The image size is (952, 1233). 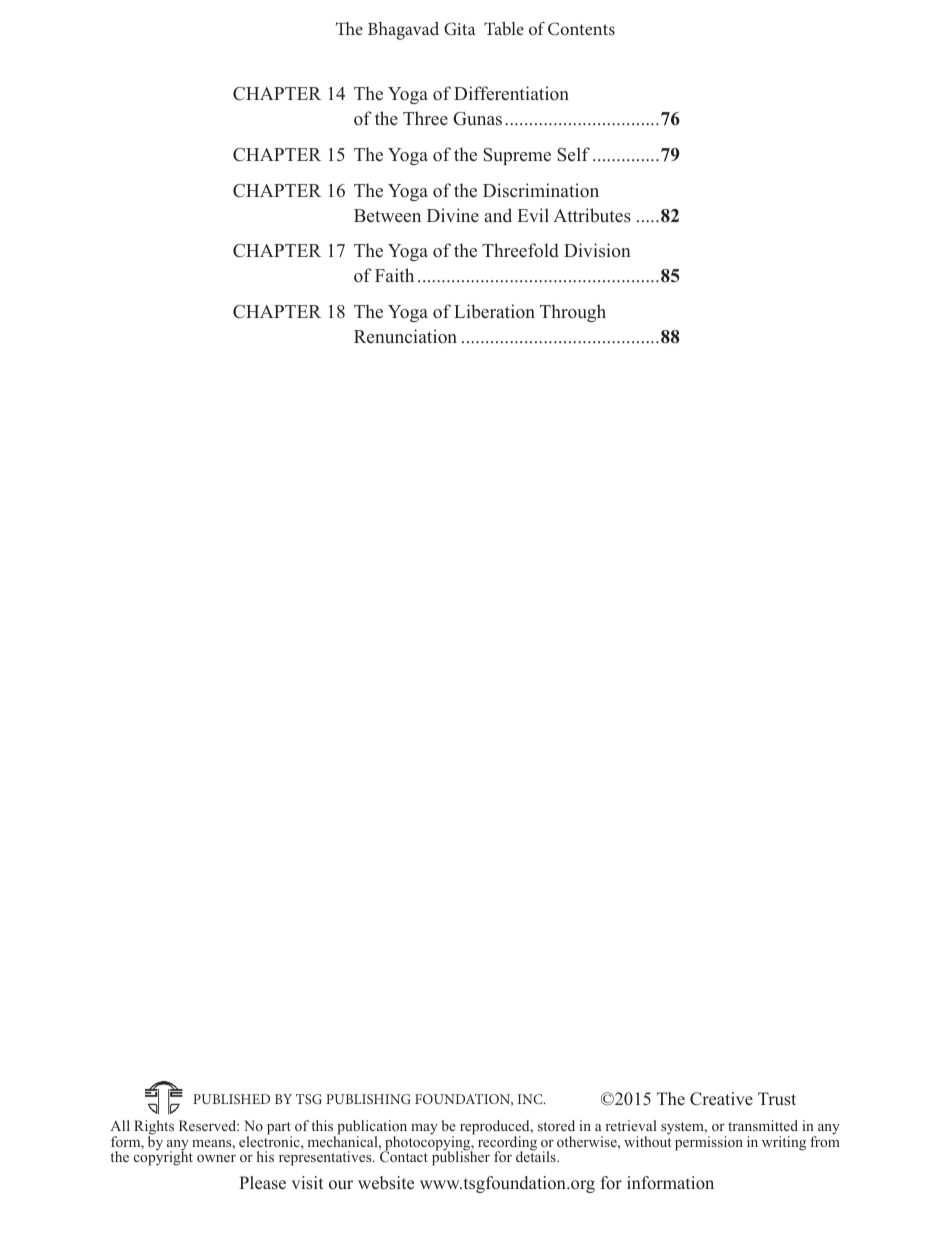 What do you see at coordinates (533, 215) in the screenshot?
I see `Evil` at bounding box center [533, 215].
